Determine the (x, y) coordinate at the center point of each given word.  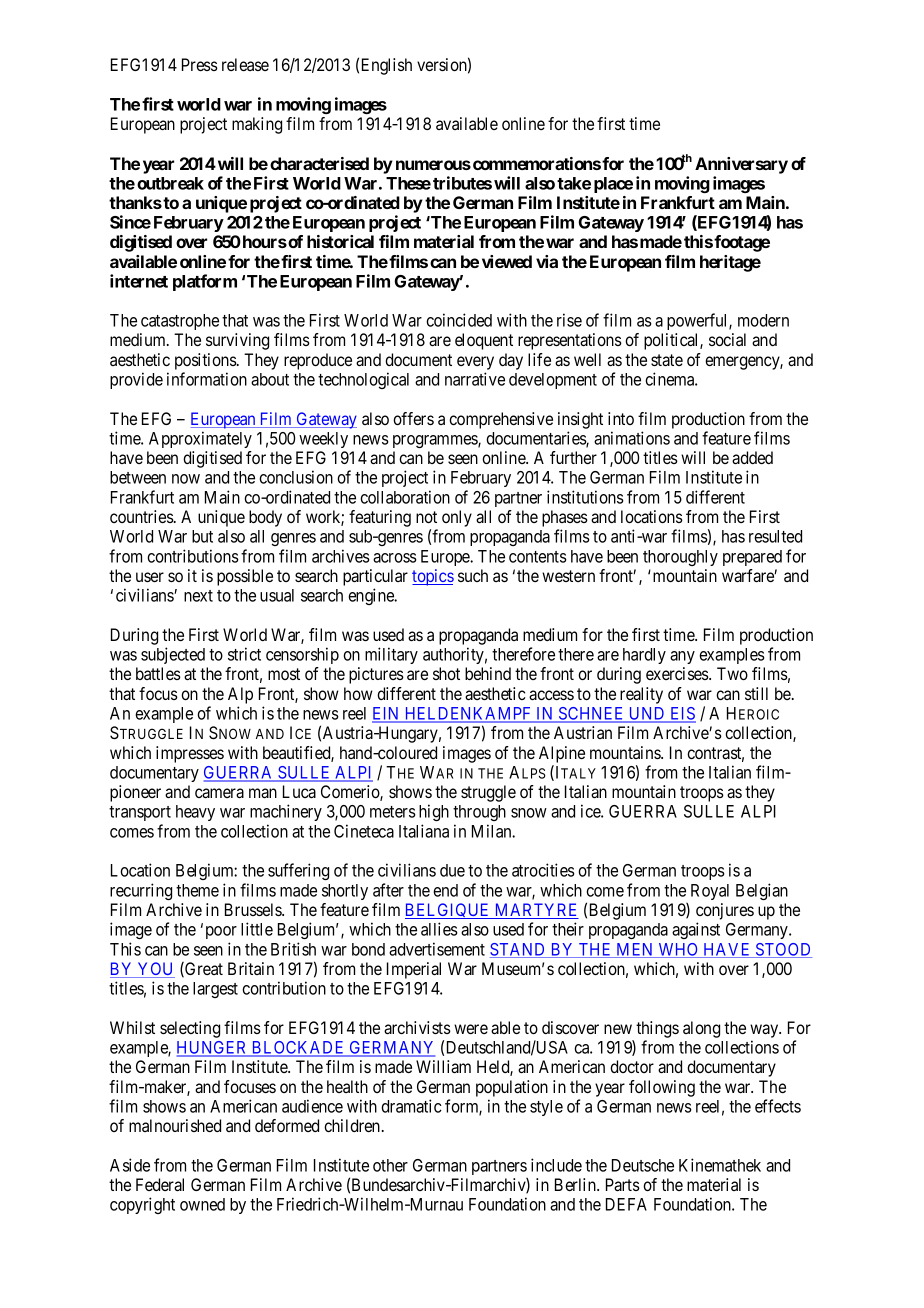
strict (244, 654)
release (245, 64)
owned (202, 1204)
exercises (678, 673)
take (574, 183)
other (390, 1165)
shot (446, 673)
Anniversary (741, 165)
